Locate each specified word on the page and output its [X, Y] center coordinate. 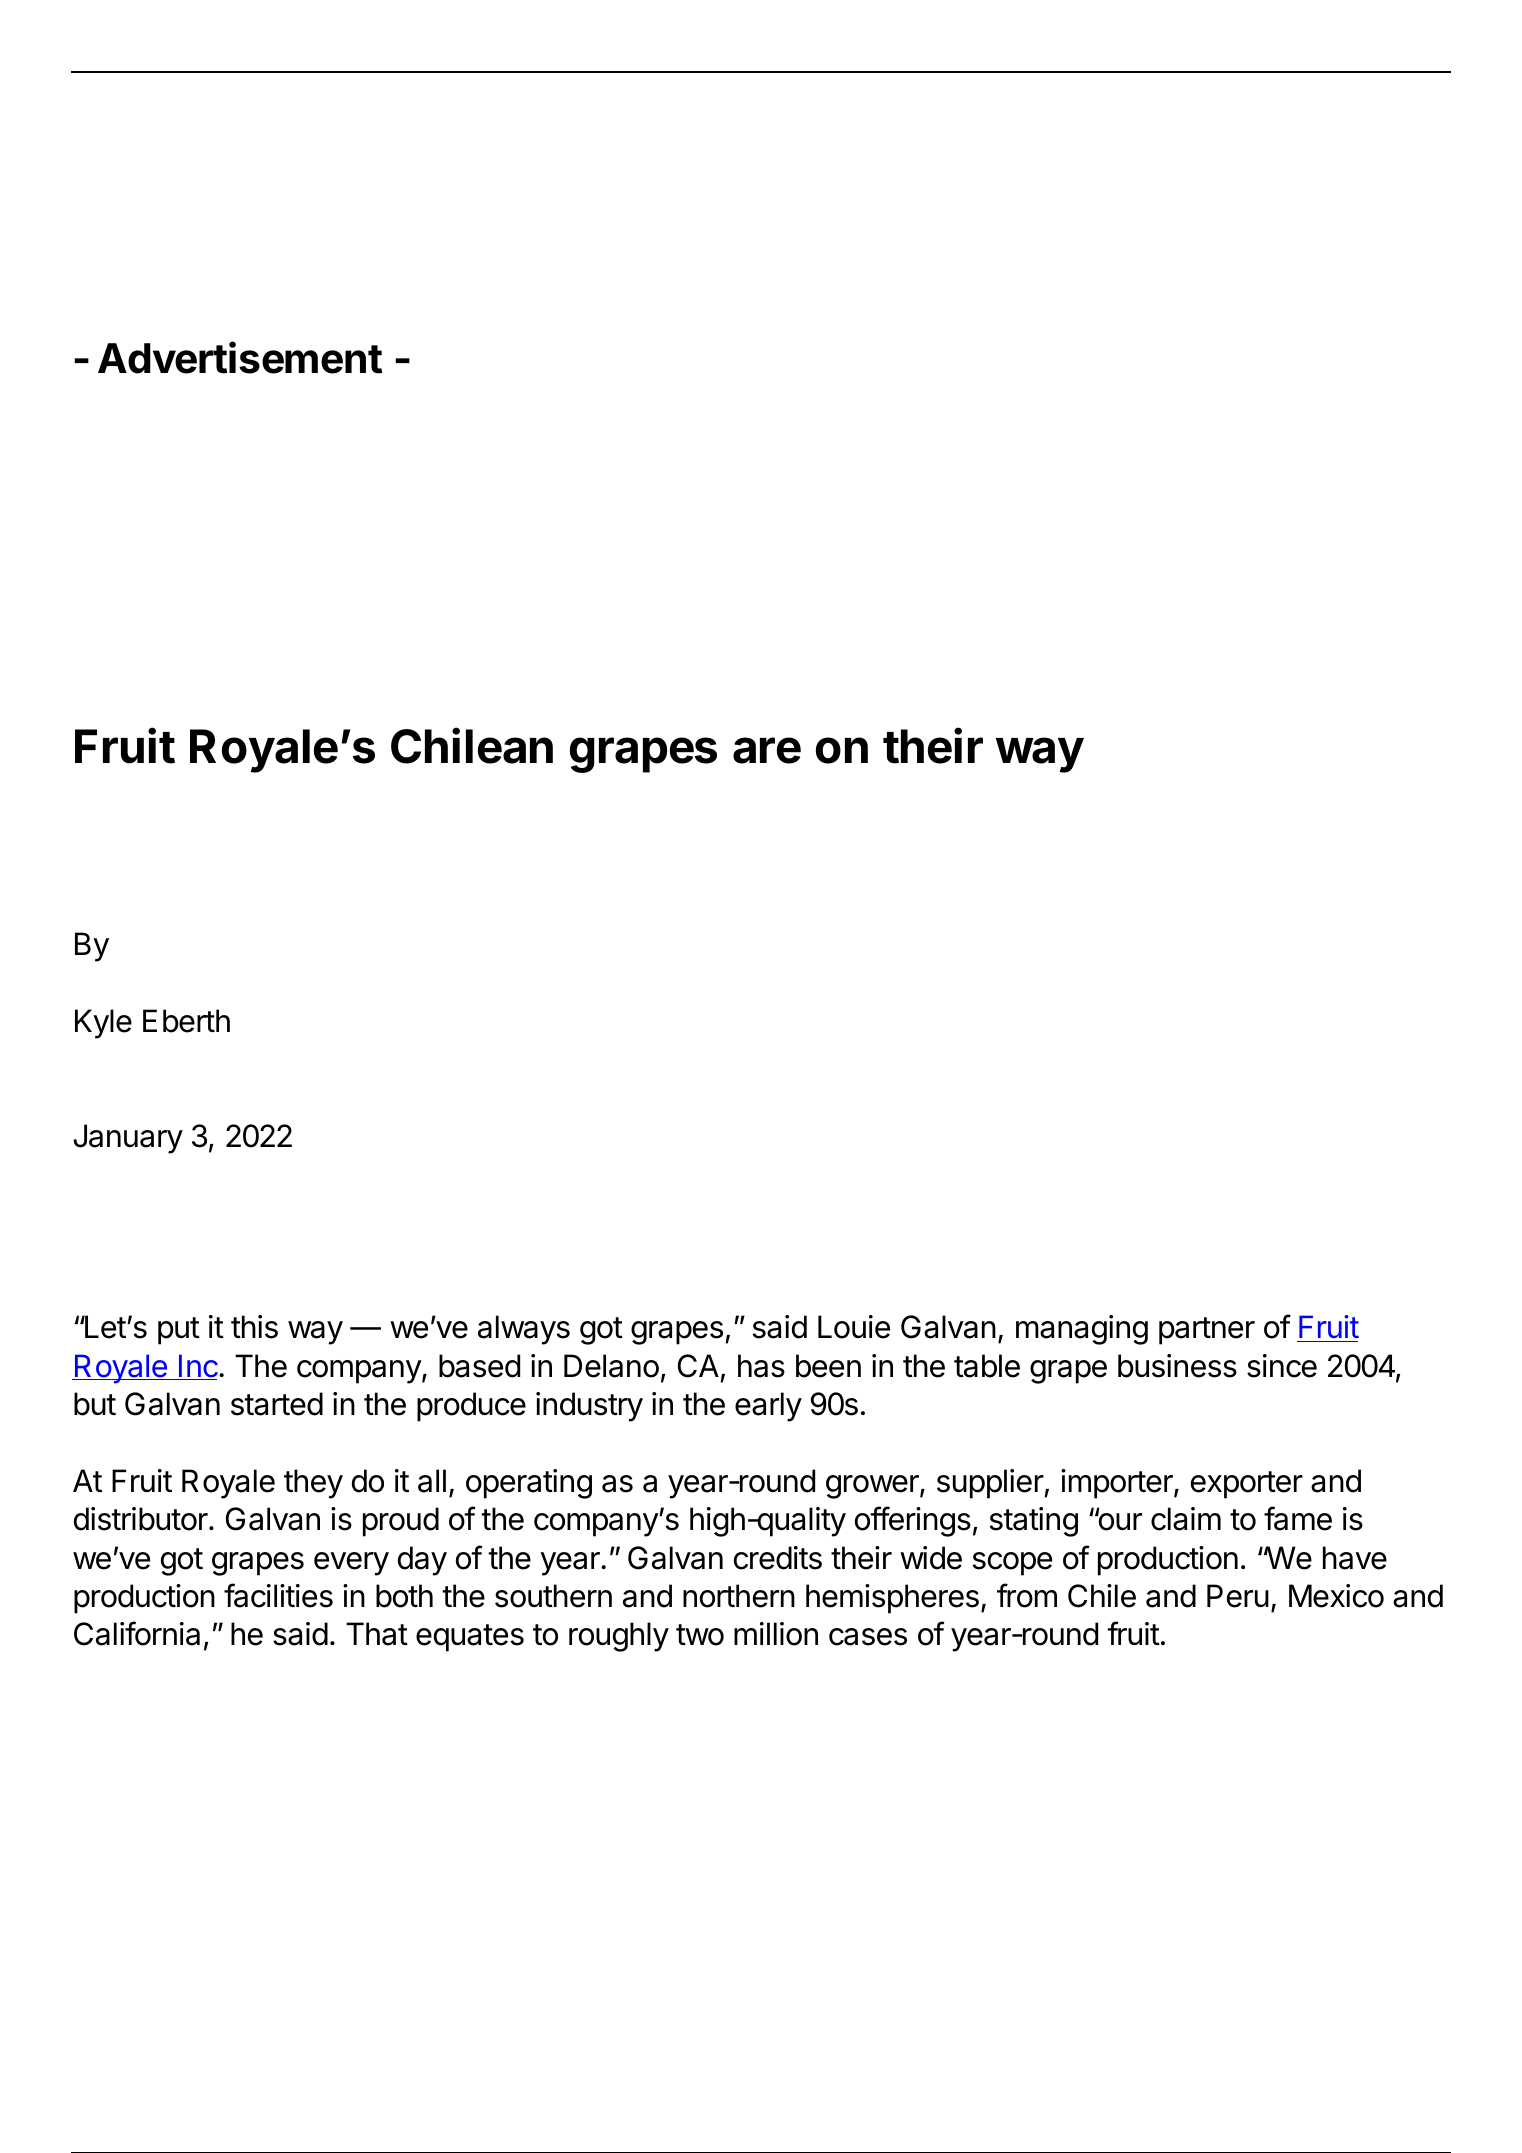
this [254, 1327]
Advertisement [240, 358]
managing [1082, 1330]
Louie [854, 1327]
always [524, 1330]
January [128, 1139]
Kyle [103, 1024]
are [767, 750]
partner [1207, 1331]
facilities [278, 1595]
